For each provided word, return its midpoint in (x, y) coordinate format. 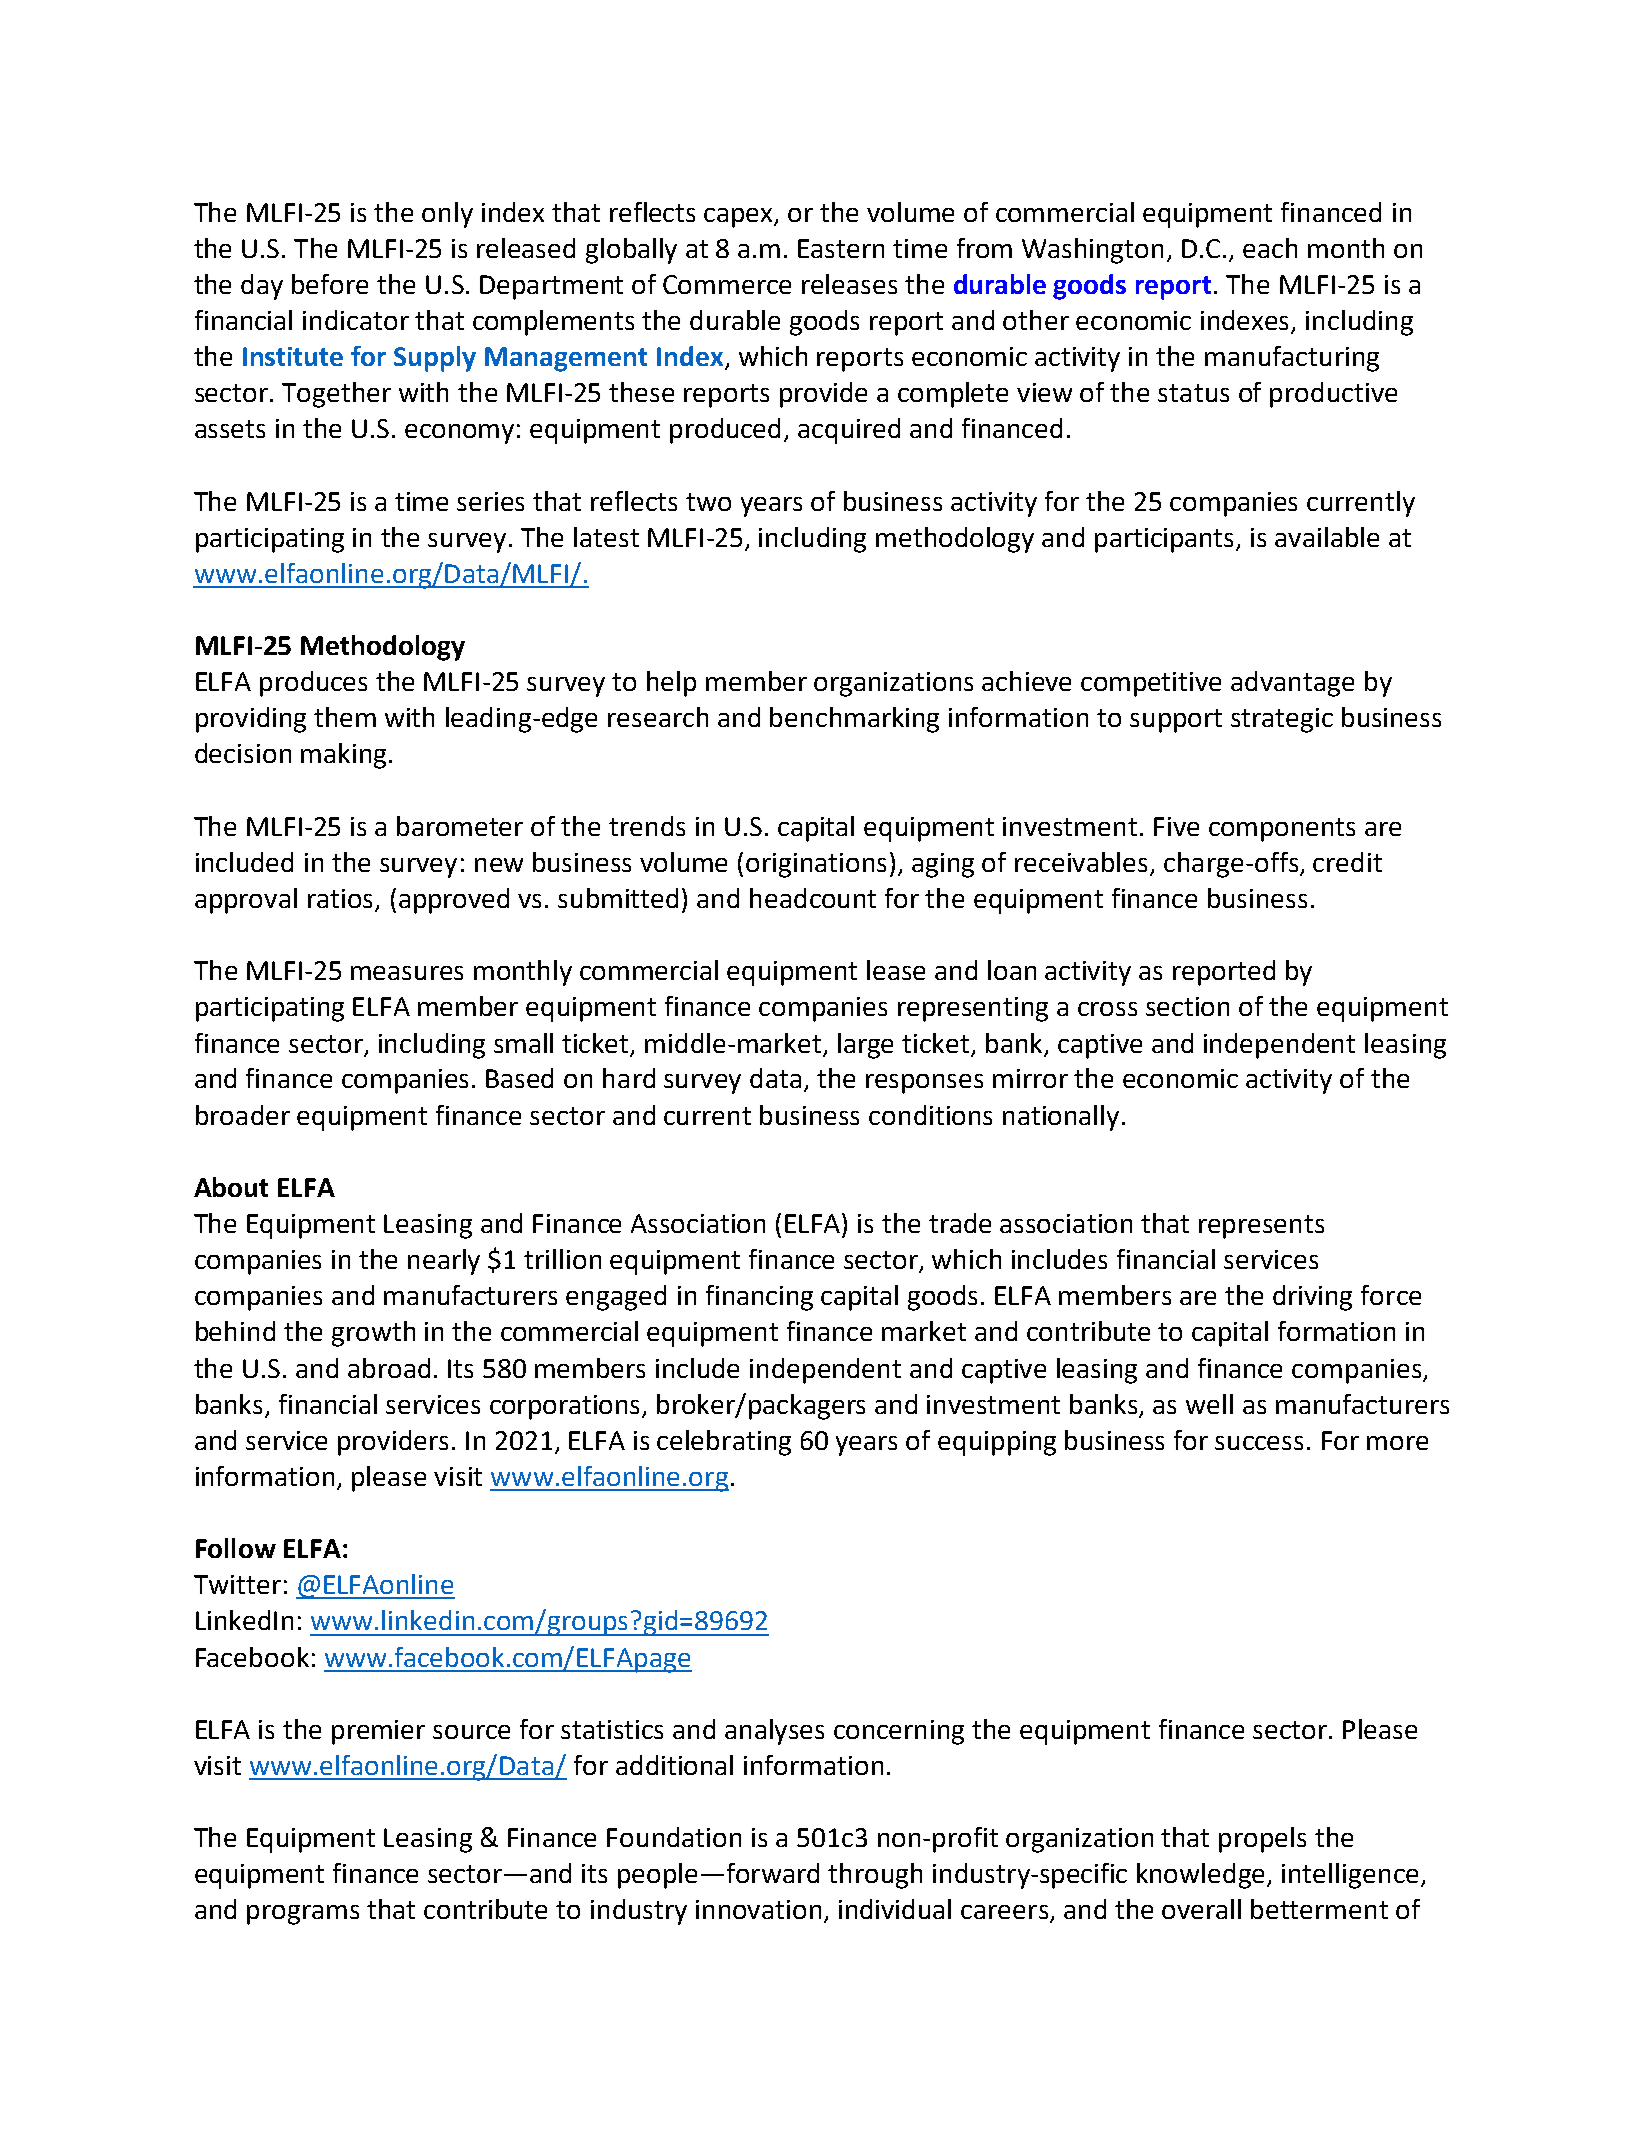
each (1270, 248)
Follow (236, 1548)
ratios (342, 900)
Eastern (841, 248)
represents (1261, 1227)
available (1327, 537)
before (330, 284)
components (1282, 830)
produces (313, 684)
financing (759, 1298)
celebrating (724, 1443)
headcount (813, 898)
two (708, 502)
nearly (444, 1262)
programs (303, 1915)
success (1259, 1443)
